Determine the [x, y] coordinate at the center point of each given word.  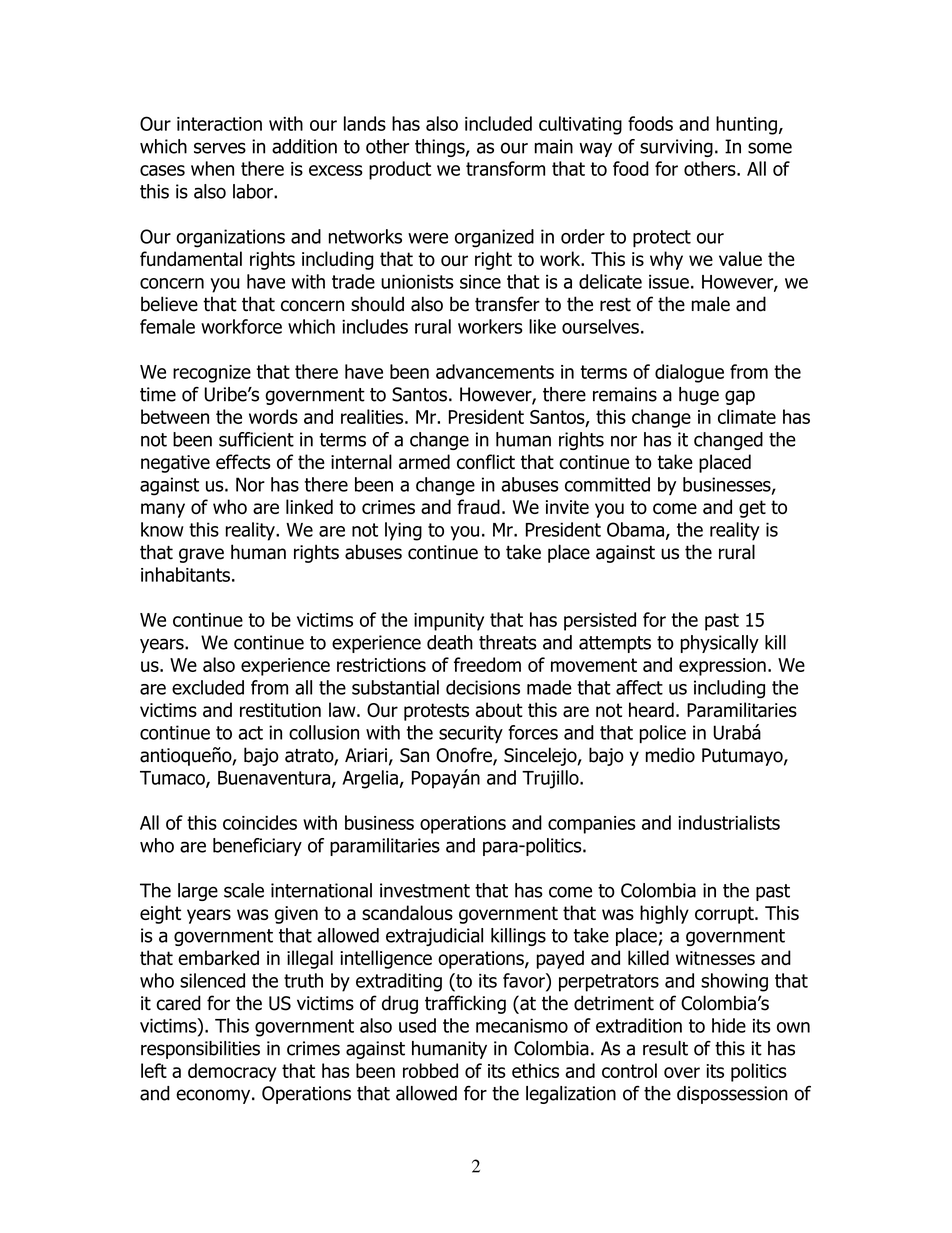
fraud [478, 506]
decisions [483, 687]
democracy [232, 1072]
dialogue [689, 373]
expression [722, 667]
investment [425, 890]
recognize [212, 374]
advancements [495, 371]
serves [220, 148]
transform [505, 168]
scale [244, 890]
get [752, 509]
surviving [676, 148]
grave [201, 555]
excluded [208, 687]
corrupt [725, 915]
